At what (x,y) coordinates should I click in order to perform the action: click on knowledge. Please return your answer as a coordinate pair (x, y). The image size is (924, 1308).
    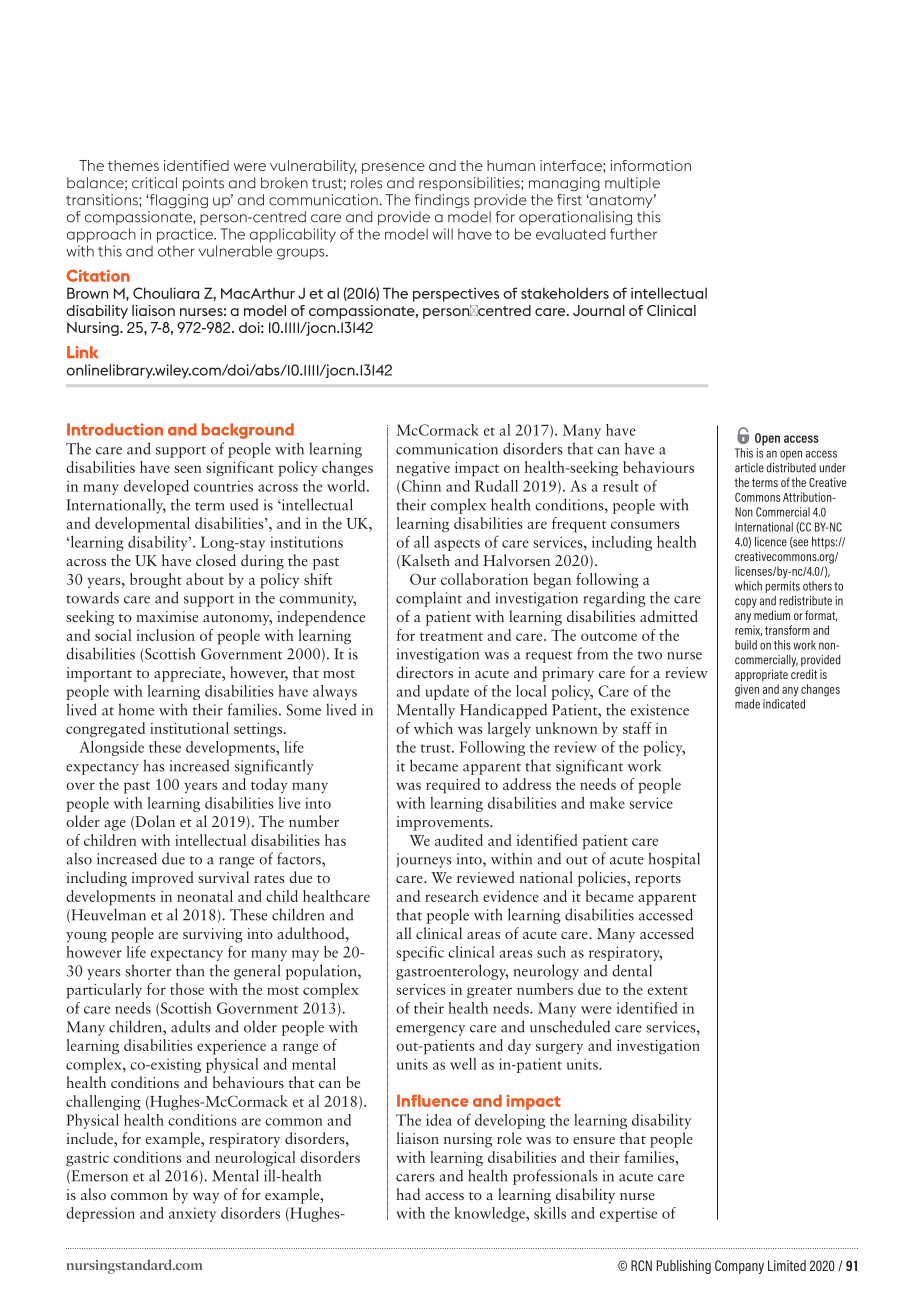
    Looking at the image, I should click on (490, 1214).
